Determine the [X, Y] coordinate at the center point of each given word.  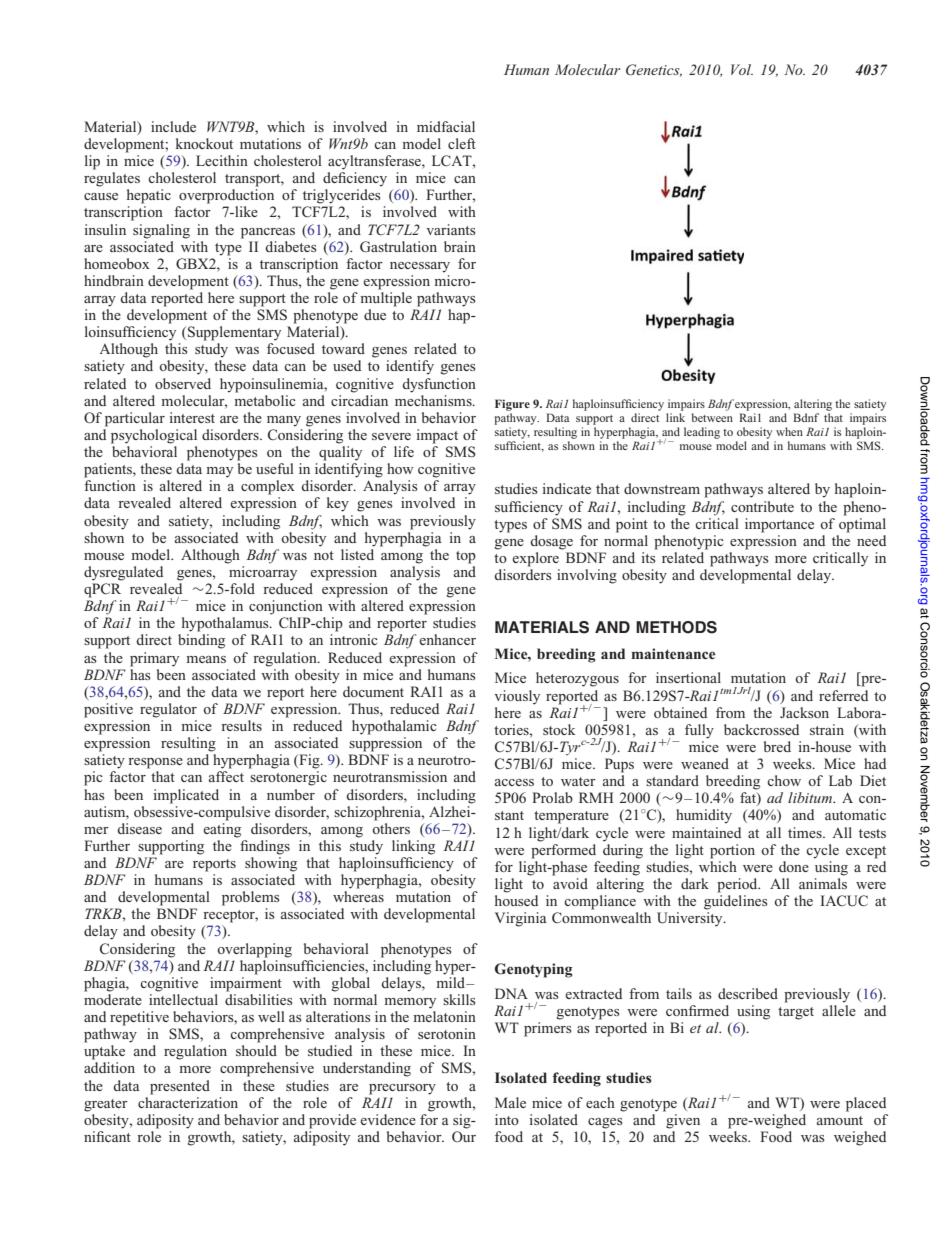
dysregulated [123, 573]
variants [451, 229]
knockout [204, 143]
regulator [168, 710]
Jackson [804, 712]
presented [180, 1087]
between [712, 417]
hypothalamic [394, 727]
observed [183, 383]
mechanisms [434, 399]
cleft [462, 143]
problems [251, 898]
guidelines [736, 902]
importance [779, 525]
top [466, 557]
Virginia [521, 919]
